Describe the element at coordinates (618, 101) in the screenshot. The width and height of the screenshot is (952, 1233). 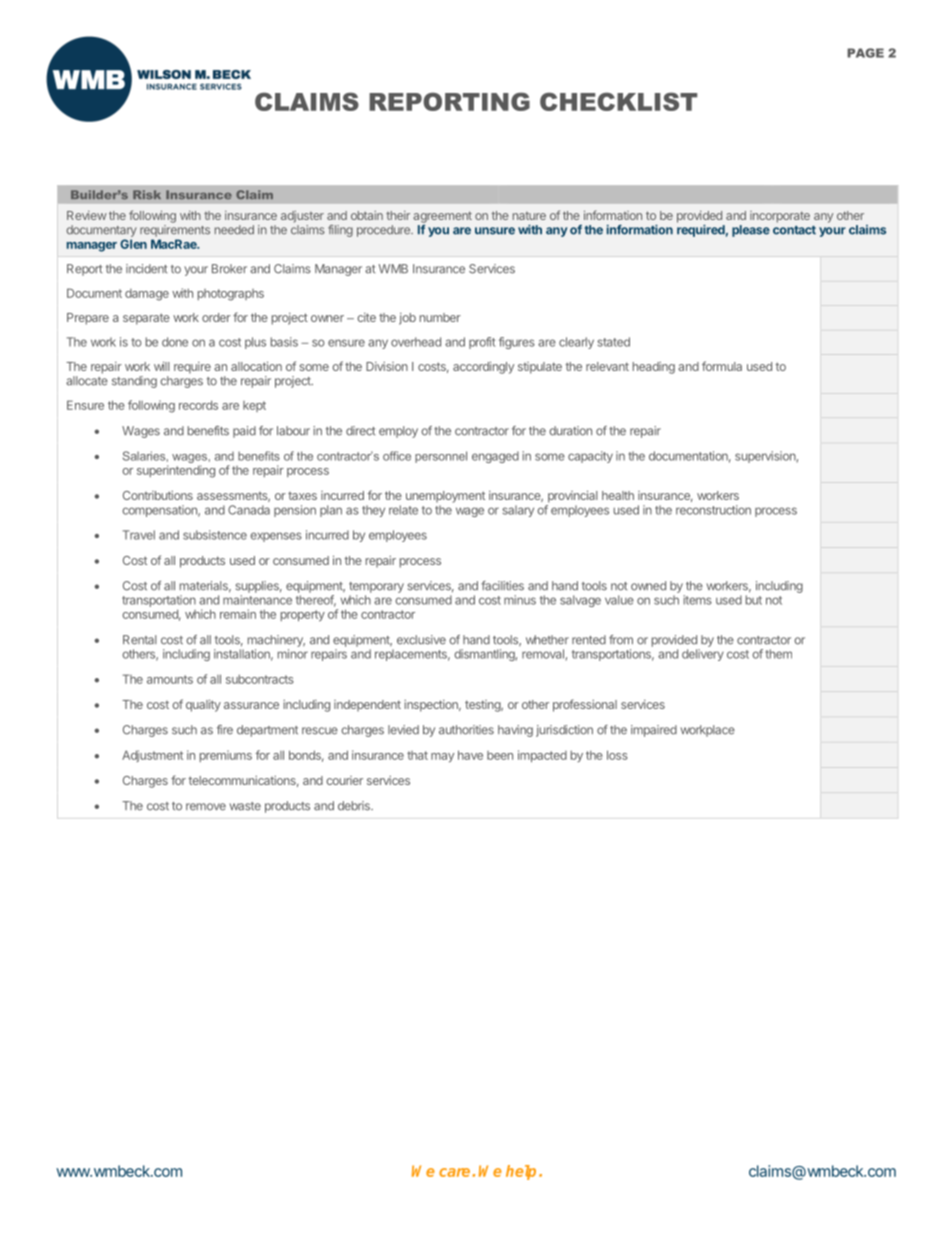
I see `CHECKLIST` at that location.
